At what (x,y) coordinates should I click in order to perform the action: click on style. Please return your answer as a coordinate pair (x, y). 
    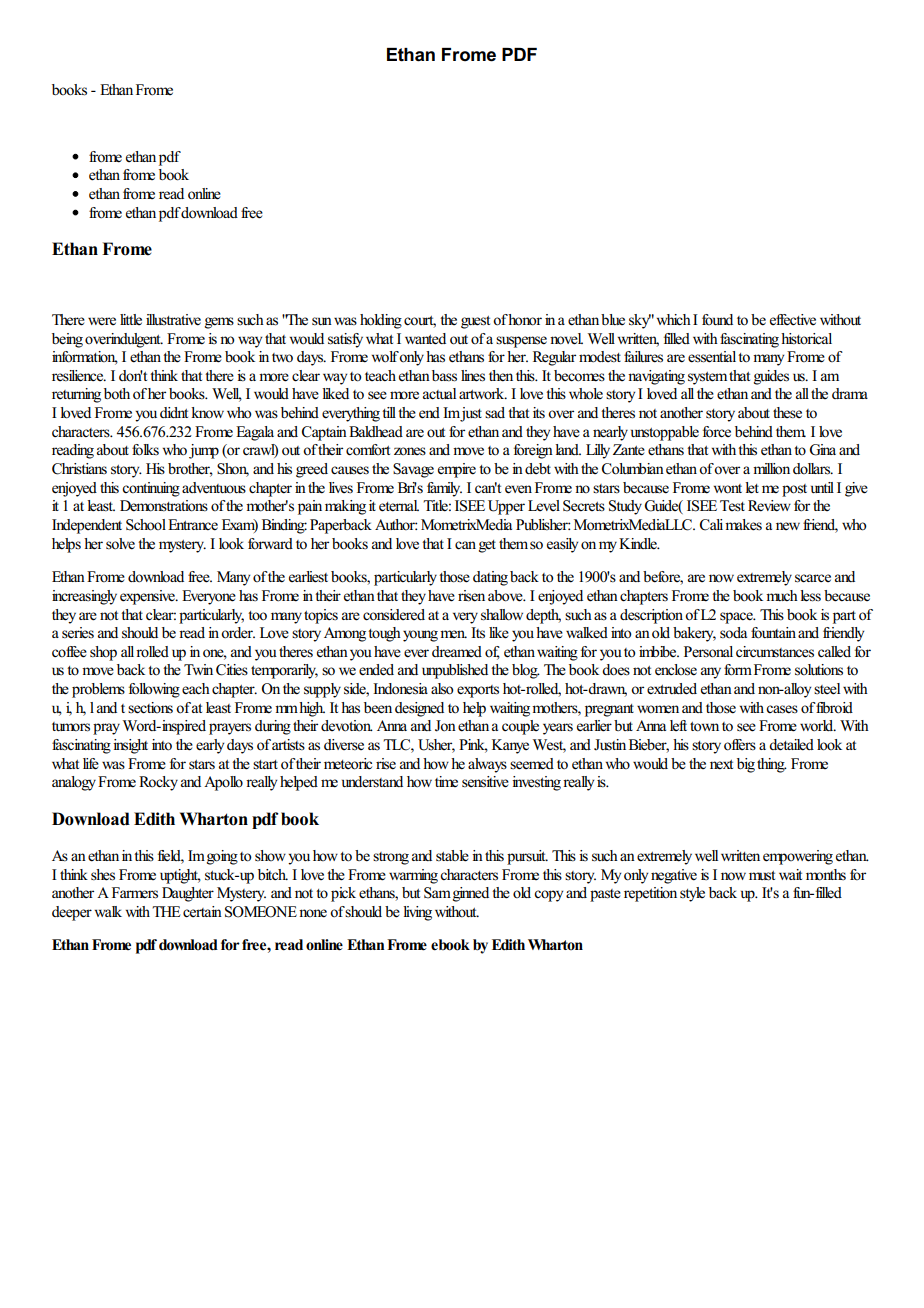
    Looking at the image, I should click on (692, 894).
